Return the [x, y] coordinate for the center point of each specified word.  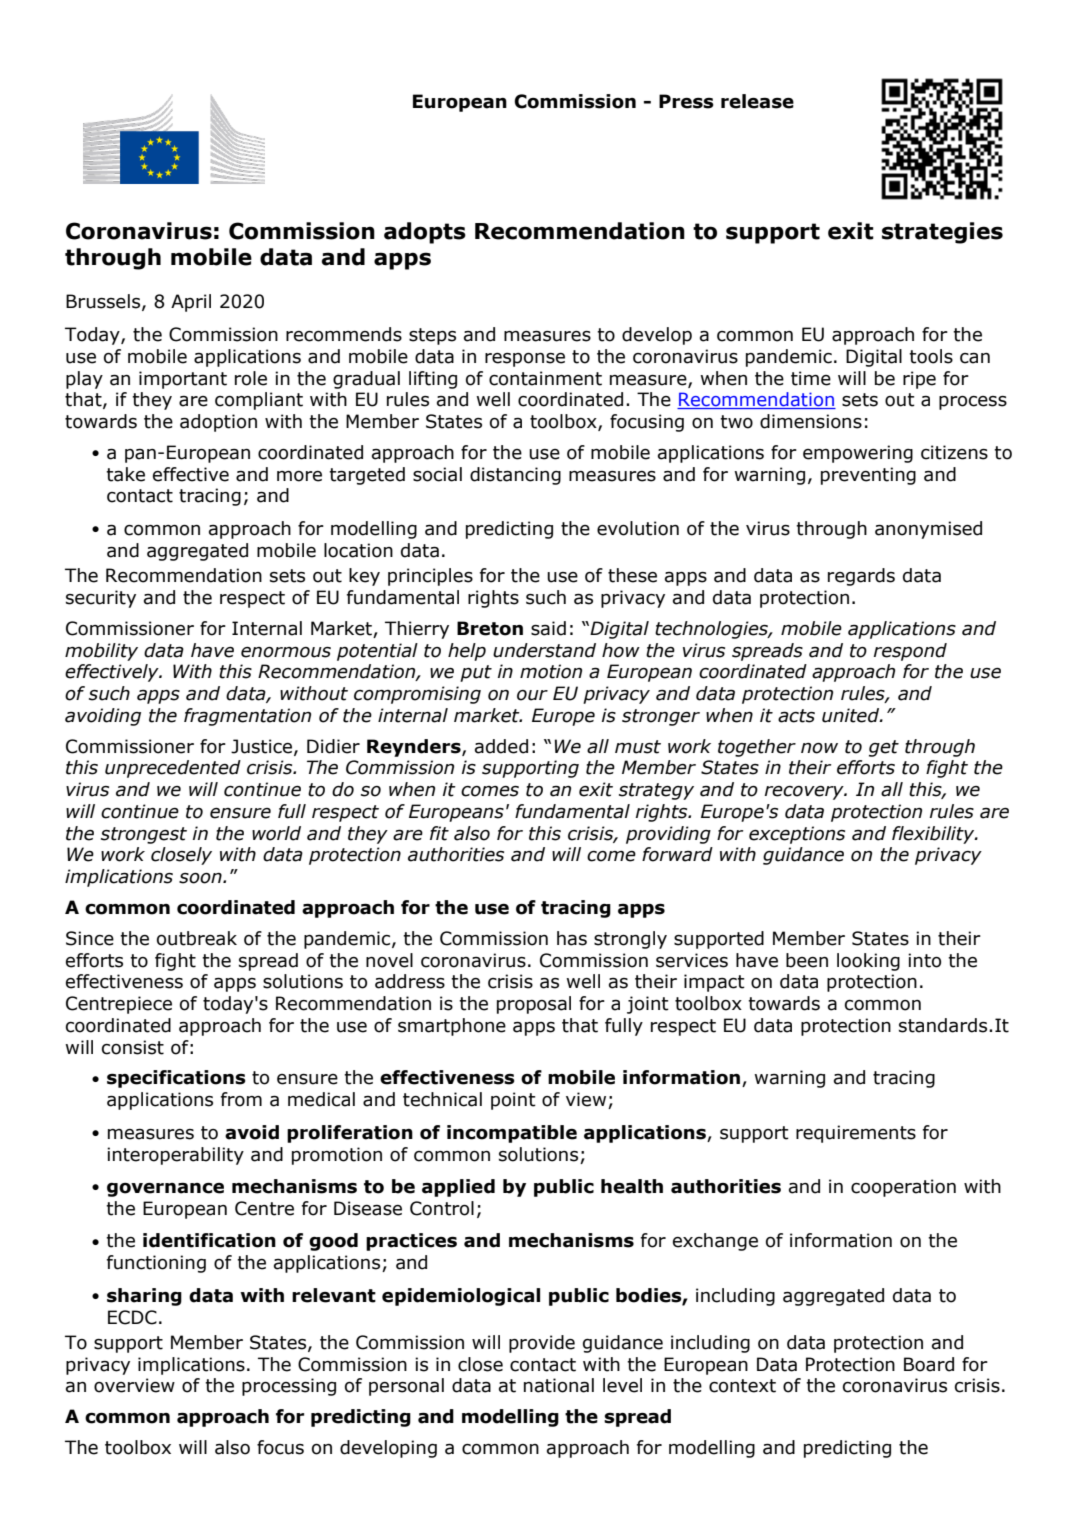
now [819, 748]
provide [542, 1344]
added [501, 746]
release [757, 101]
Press [686, 101]
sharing [144, 1297]
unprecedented [173, 769]
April [191, 303]
